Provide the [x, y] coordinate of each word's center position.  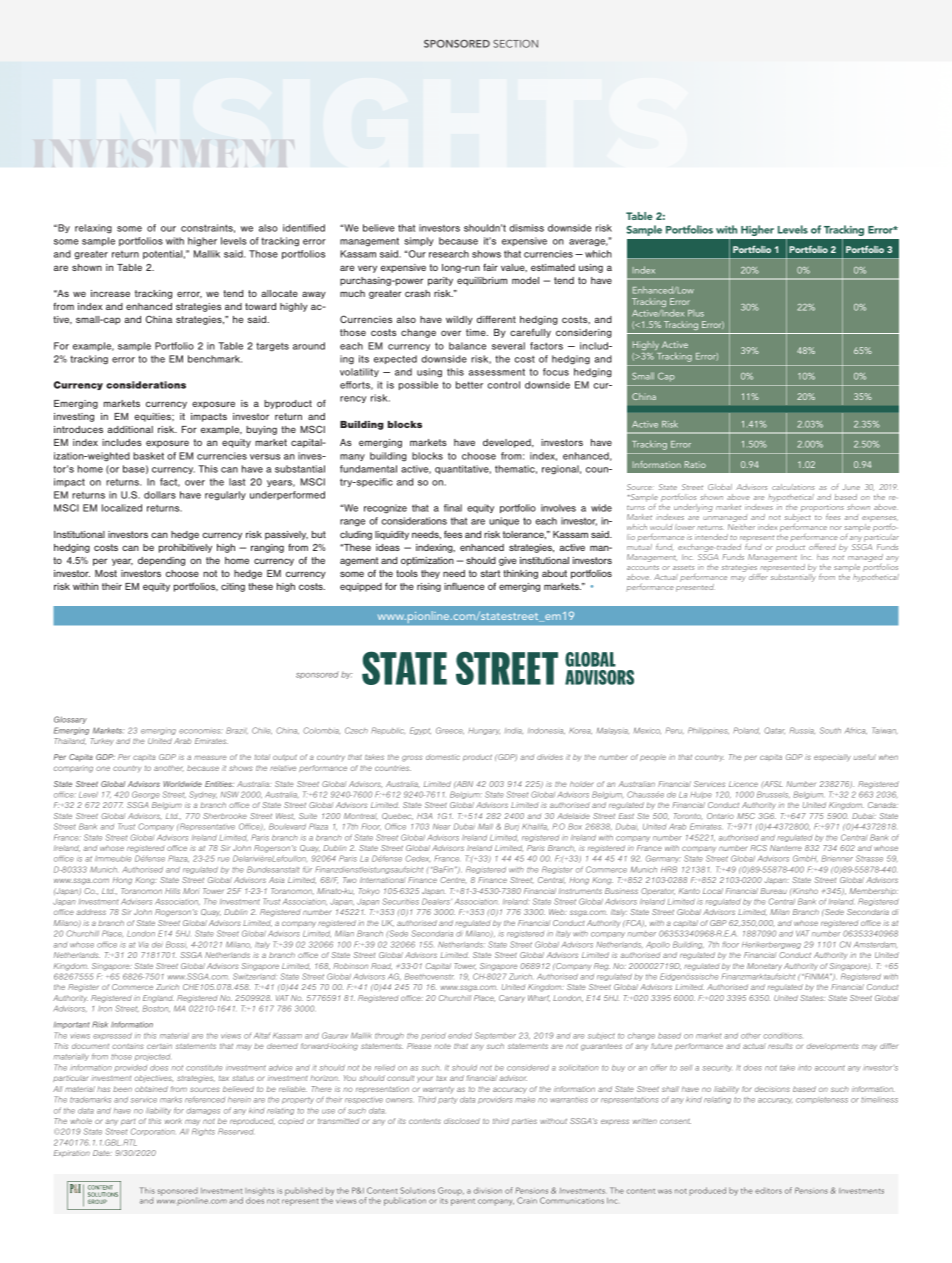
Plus [696, 313]
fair [490, 267]
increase [110, 293]
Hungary [484, 731]
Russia [802, 730]
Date [102, 1153]
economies [201, 731]
